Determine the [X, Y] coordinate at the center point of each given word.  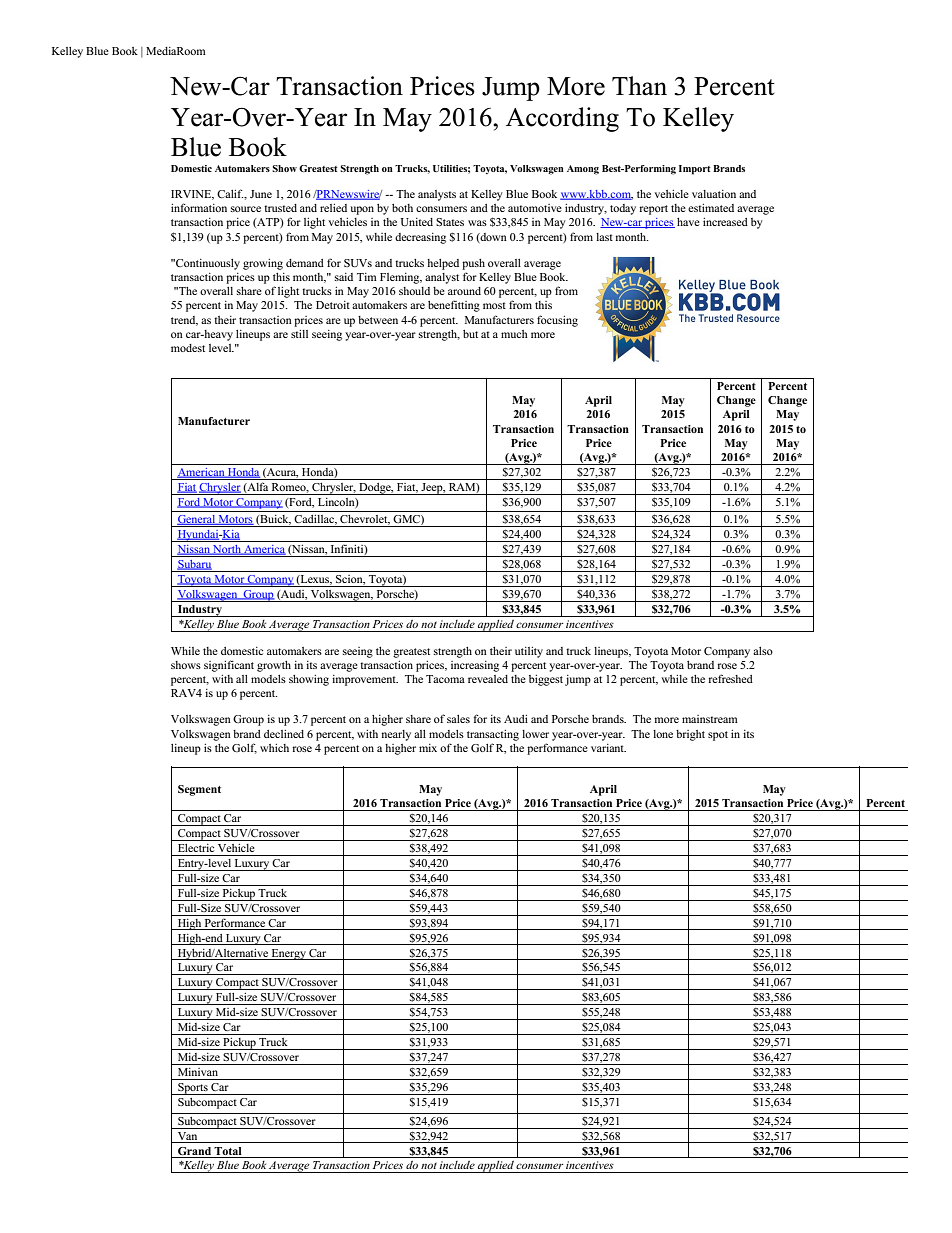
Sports [193, 1089]
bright [690, 735]
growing [263, 264]
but [470, 334]
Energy [288, 954]
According [562, 119]
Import [695, 170]
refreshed [730, 678]
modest [188, 348]
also [763, 651]
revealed [488, 679]
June [261, 194]
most [494, 305]
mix [428, 748]
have [688, 222]
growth [274, 666]
